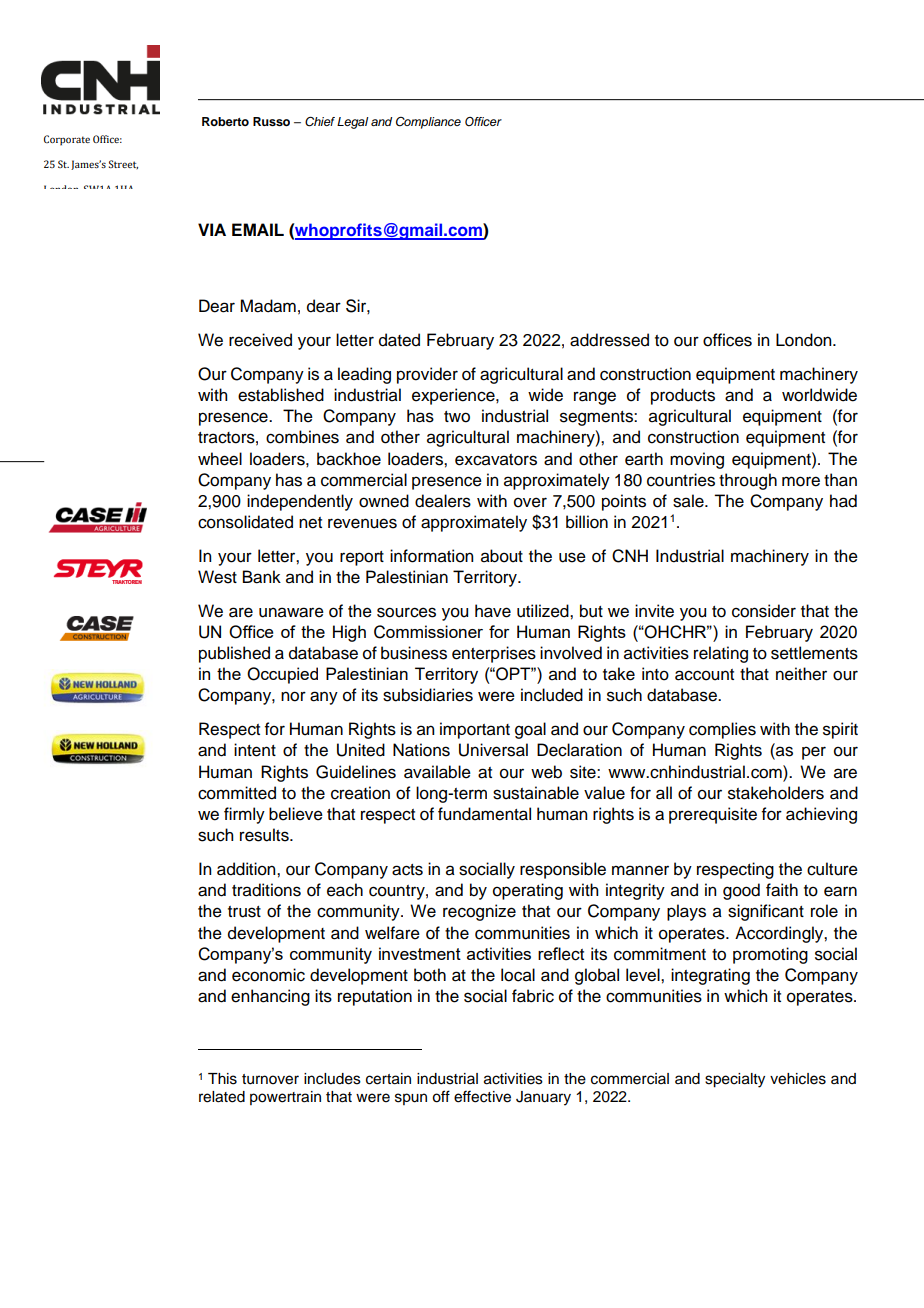 Image resolution: width=924 pixels, height=1308 pixels. Describe the element at coordinates (217, 577) in the screenshot. I see `West` at that location.
